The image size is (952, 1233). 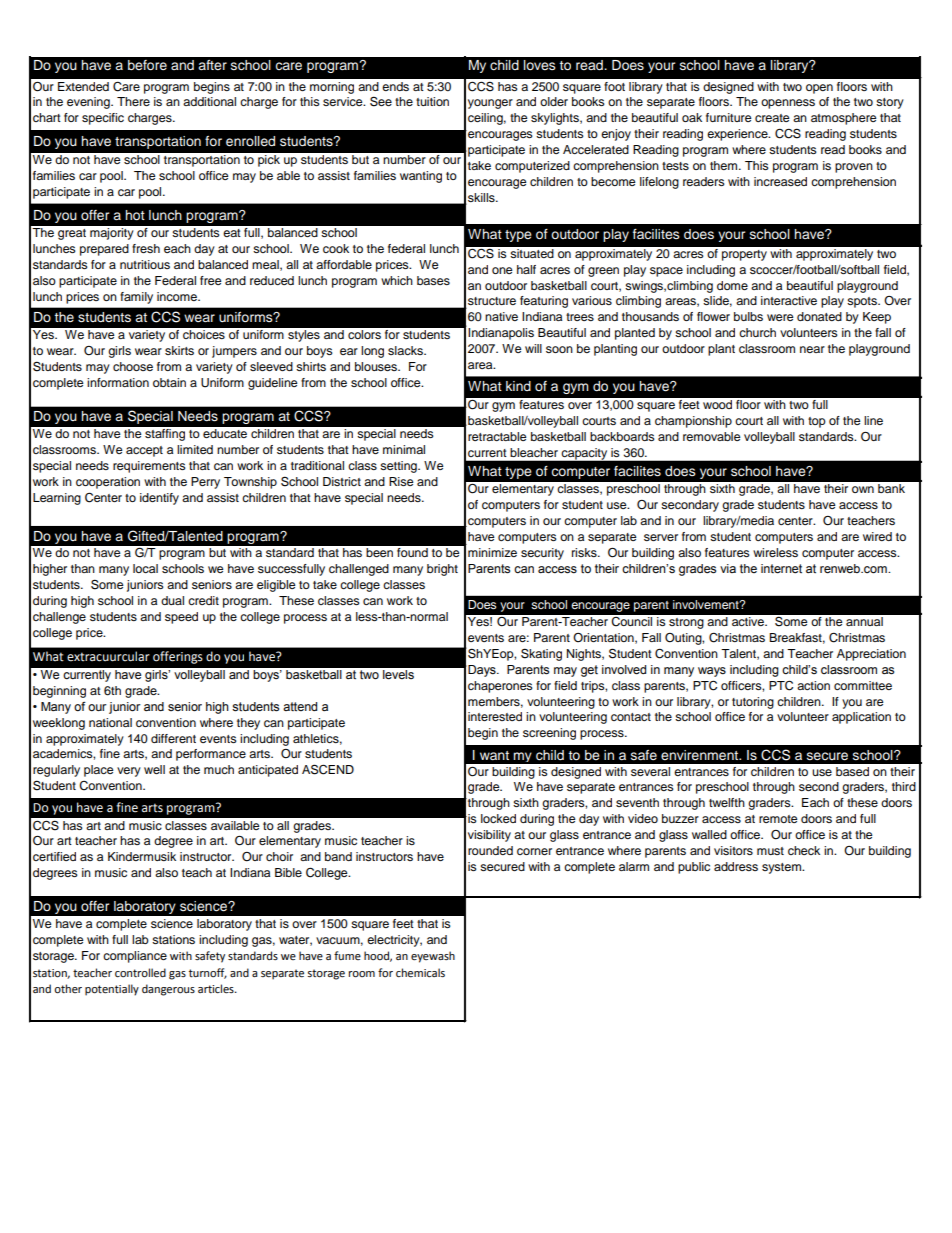 What do you see at coordinates (490, 104) in the screenshot?
I see `younger` at bounding box center [490, 104].
